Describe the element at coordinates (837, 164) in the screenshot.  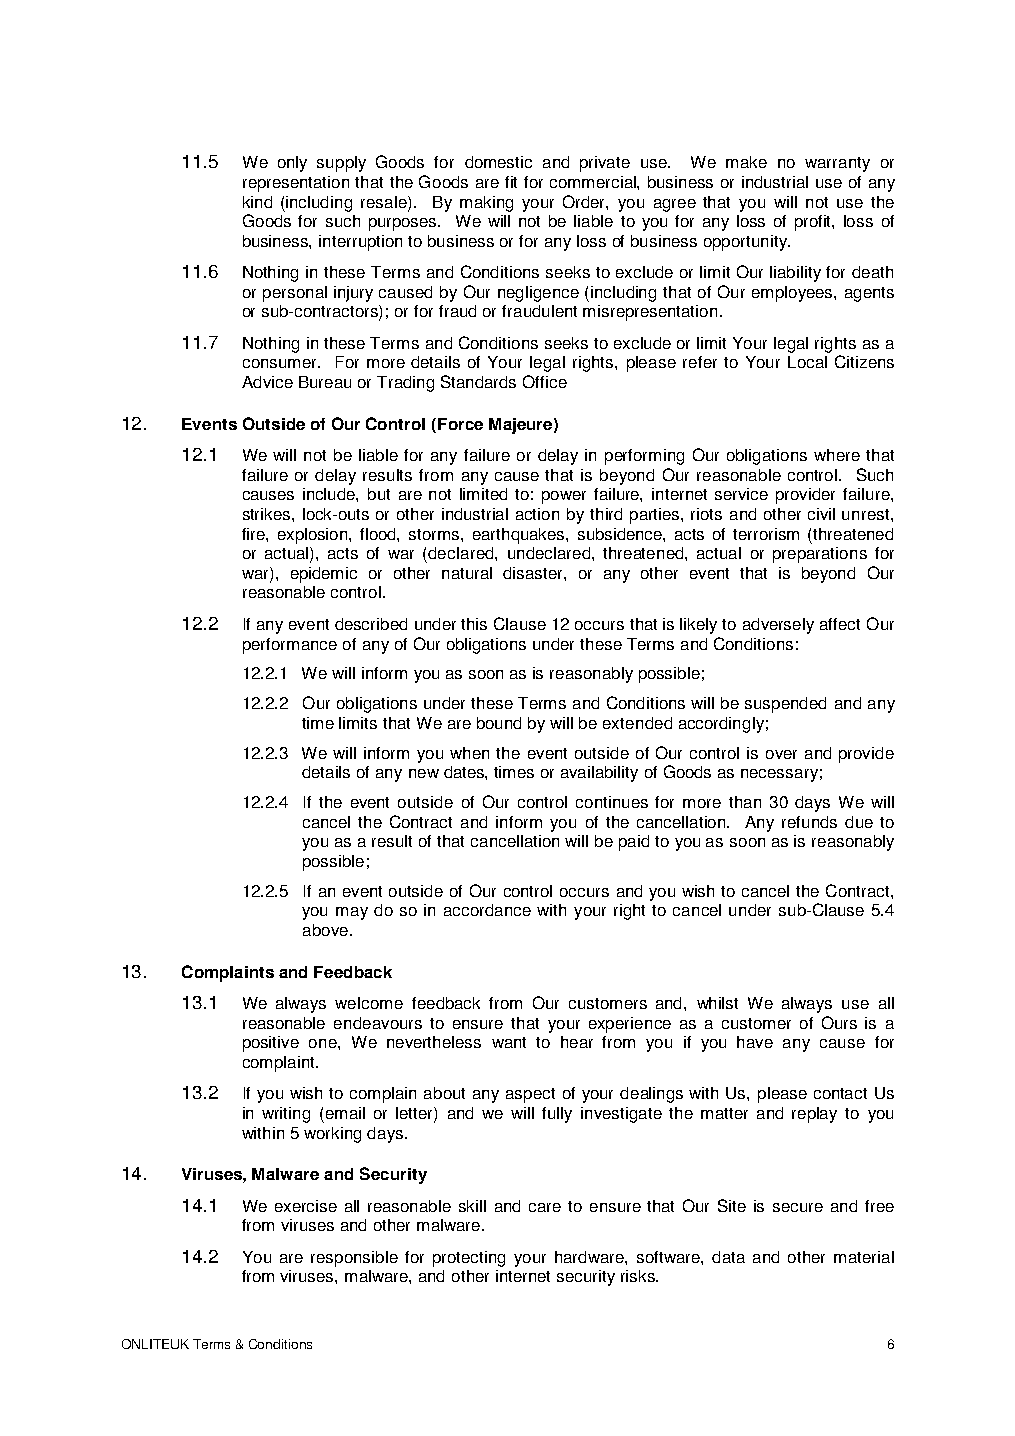
I see `warranty` at that location.
